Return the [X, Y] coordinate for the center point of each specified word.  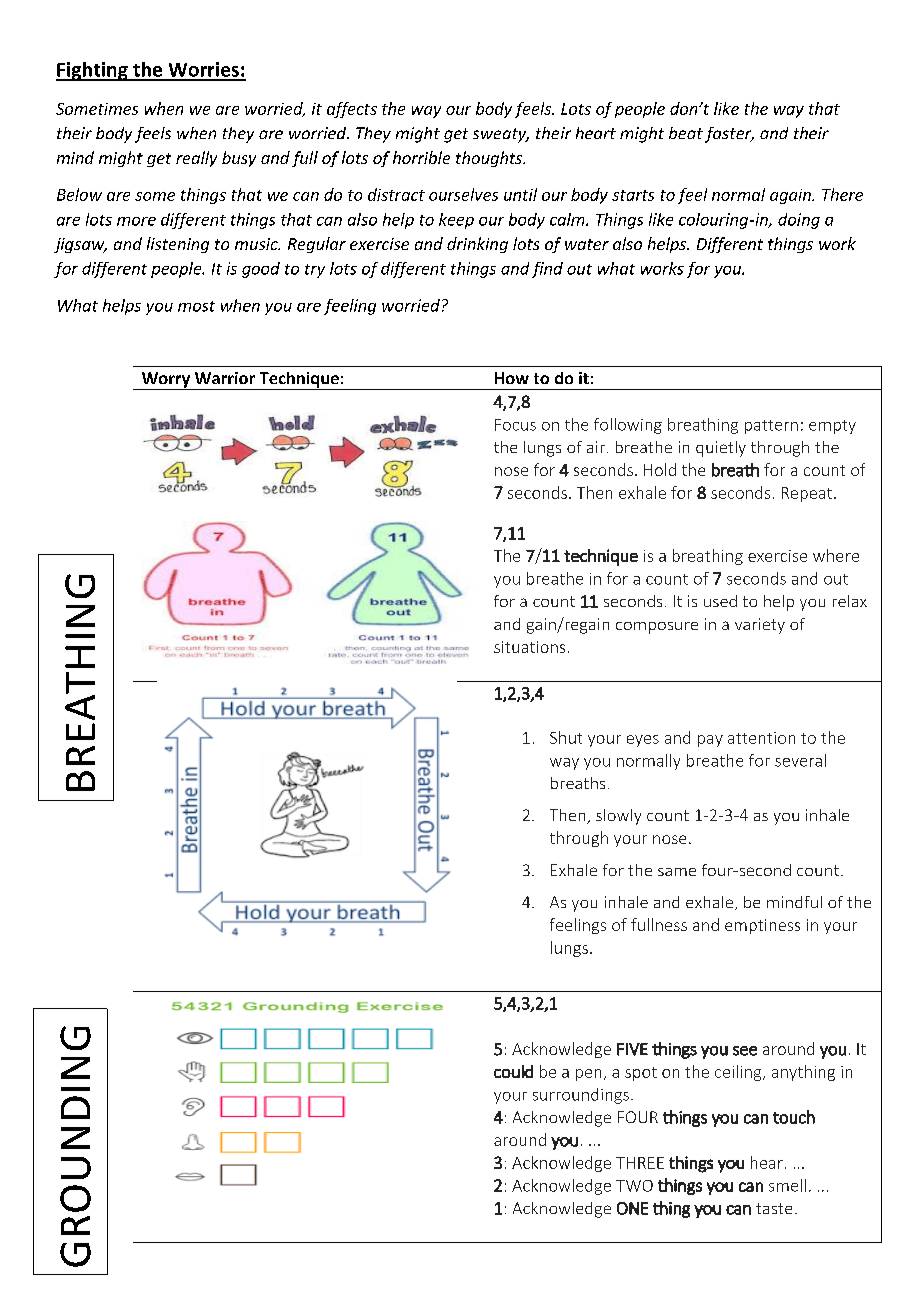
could [513, 1071]
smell [787, 1185]
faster [729, 135]
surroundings [581, 1096]
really [196, 159]
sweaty [501, 135]
